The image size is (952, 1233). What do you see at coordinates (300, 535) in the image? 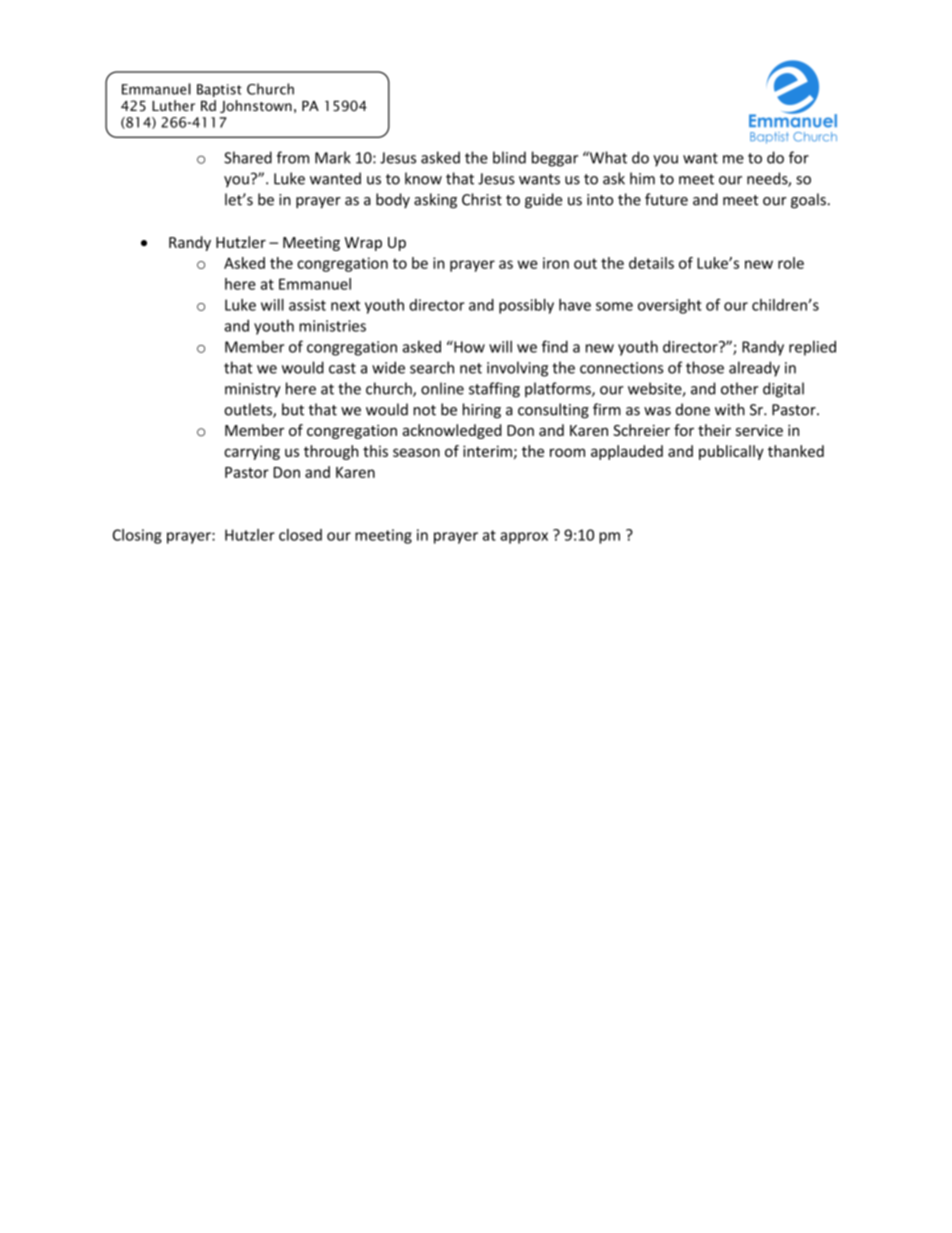
I see `closed` at bounding box center [300, 535].
